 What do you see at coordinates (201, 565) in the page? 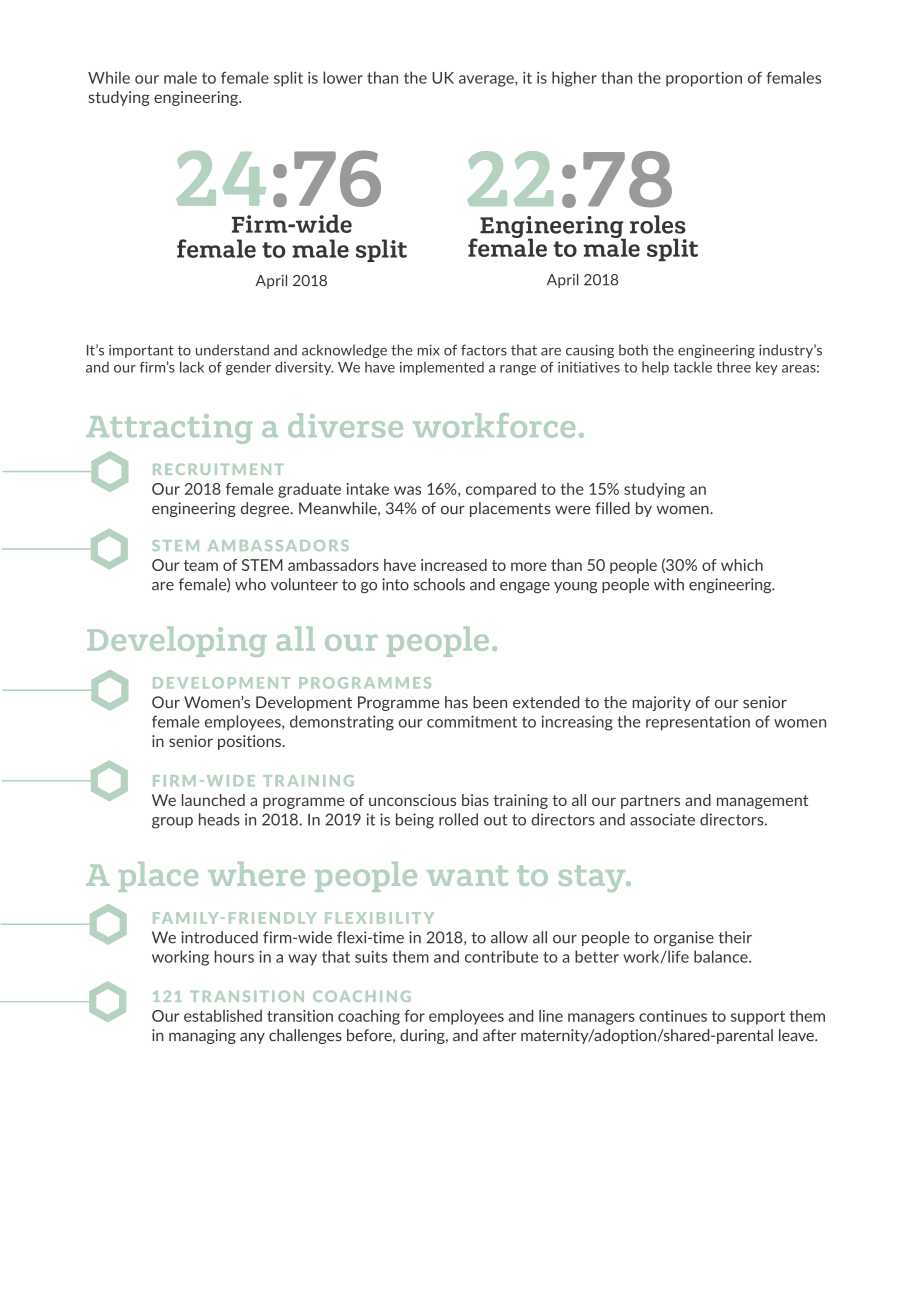
I see `team` at bounding box center [201, 565].
